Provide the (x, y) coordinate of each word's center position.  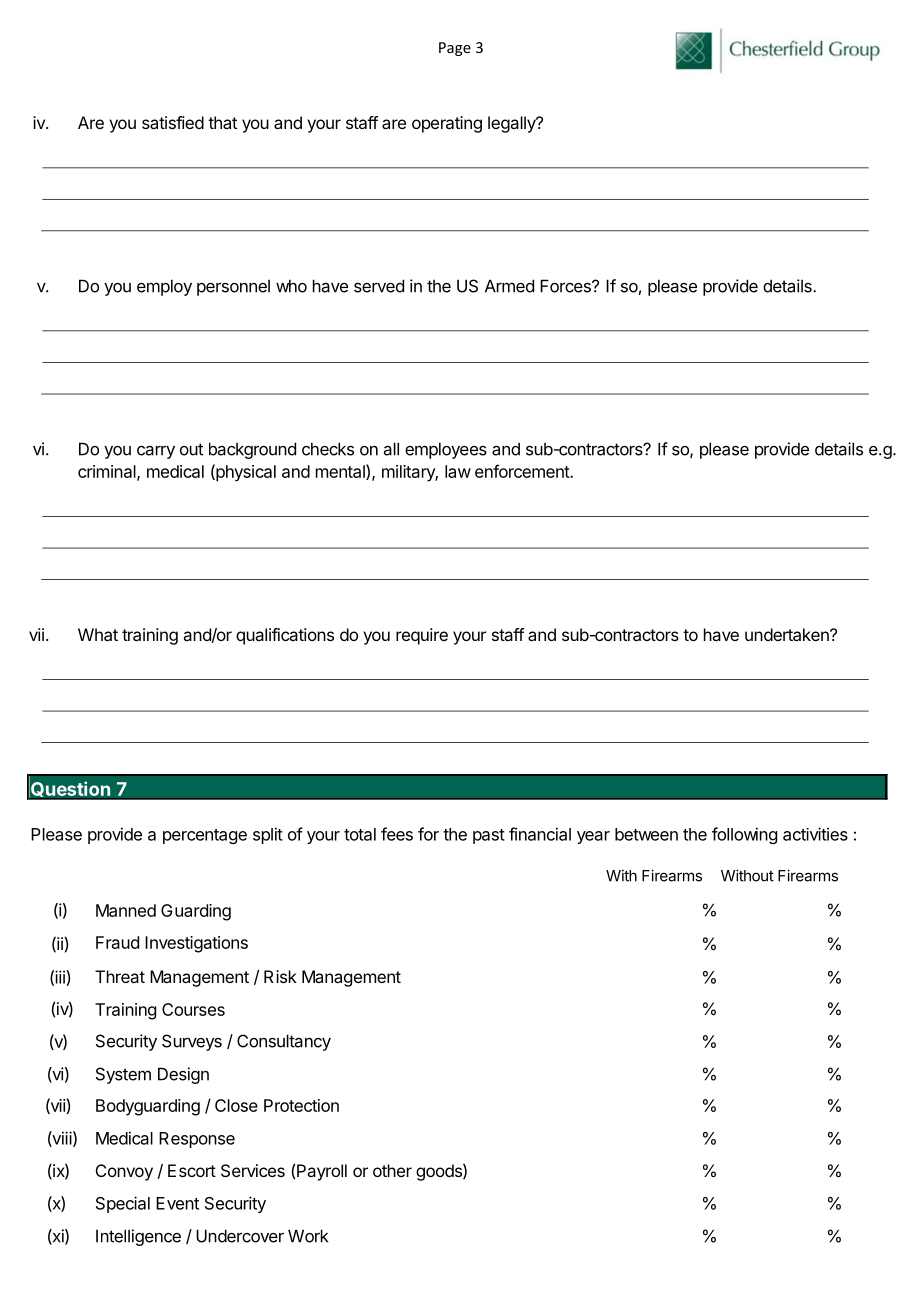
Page (455, 49)
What (98, 634)
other (392, 1170)
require (422, 636)
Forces (566, 286)
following (744, 835)
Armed (509, 286)
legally (513, 124)
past (489, 836)
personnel (233, 288)
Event (177, 1203)
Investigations (196, 944)
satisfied (173, 122)
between (646, 834)
